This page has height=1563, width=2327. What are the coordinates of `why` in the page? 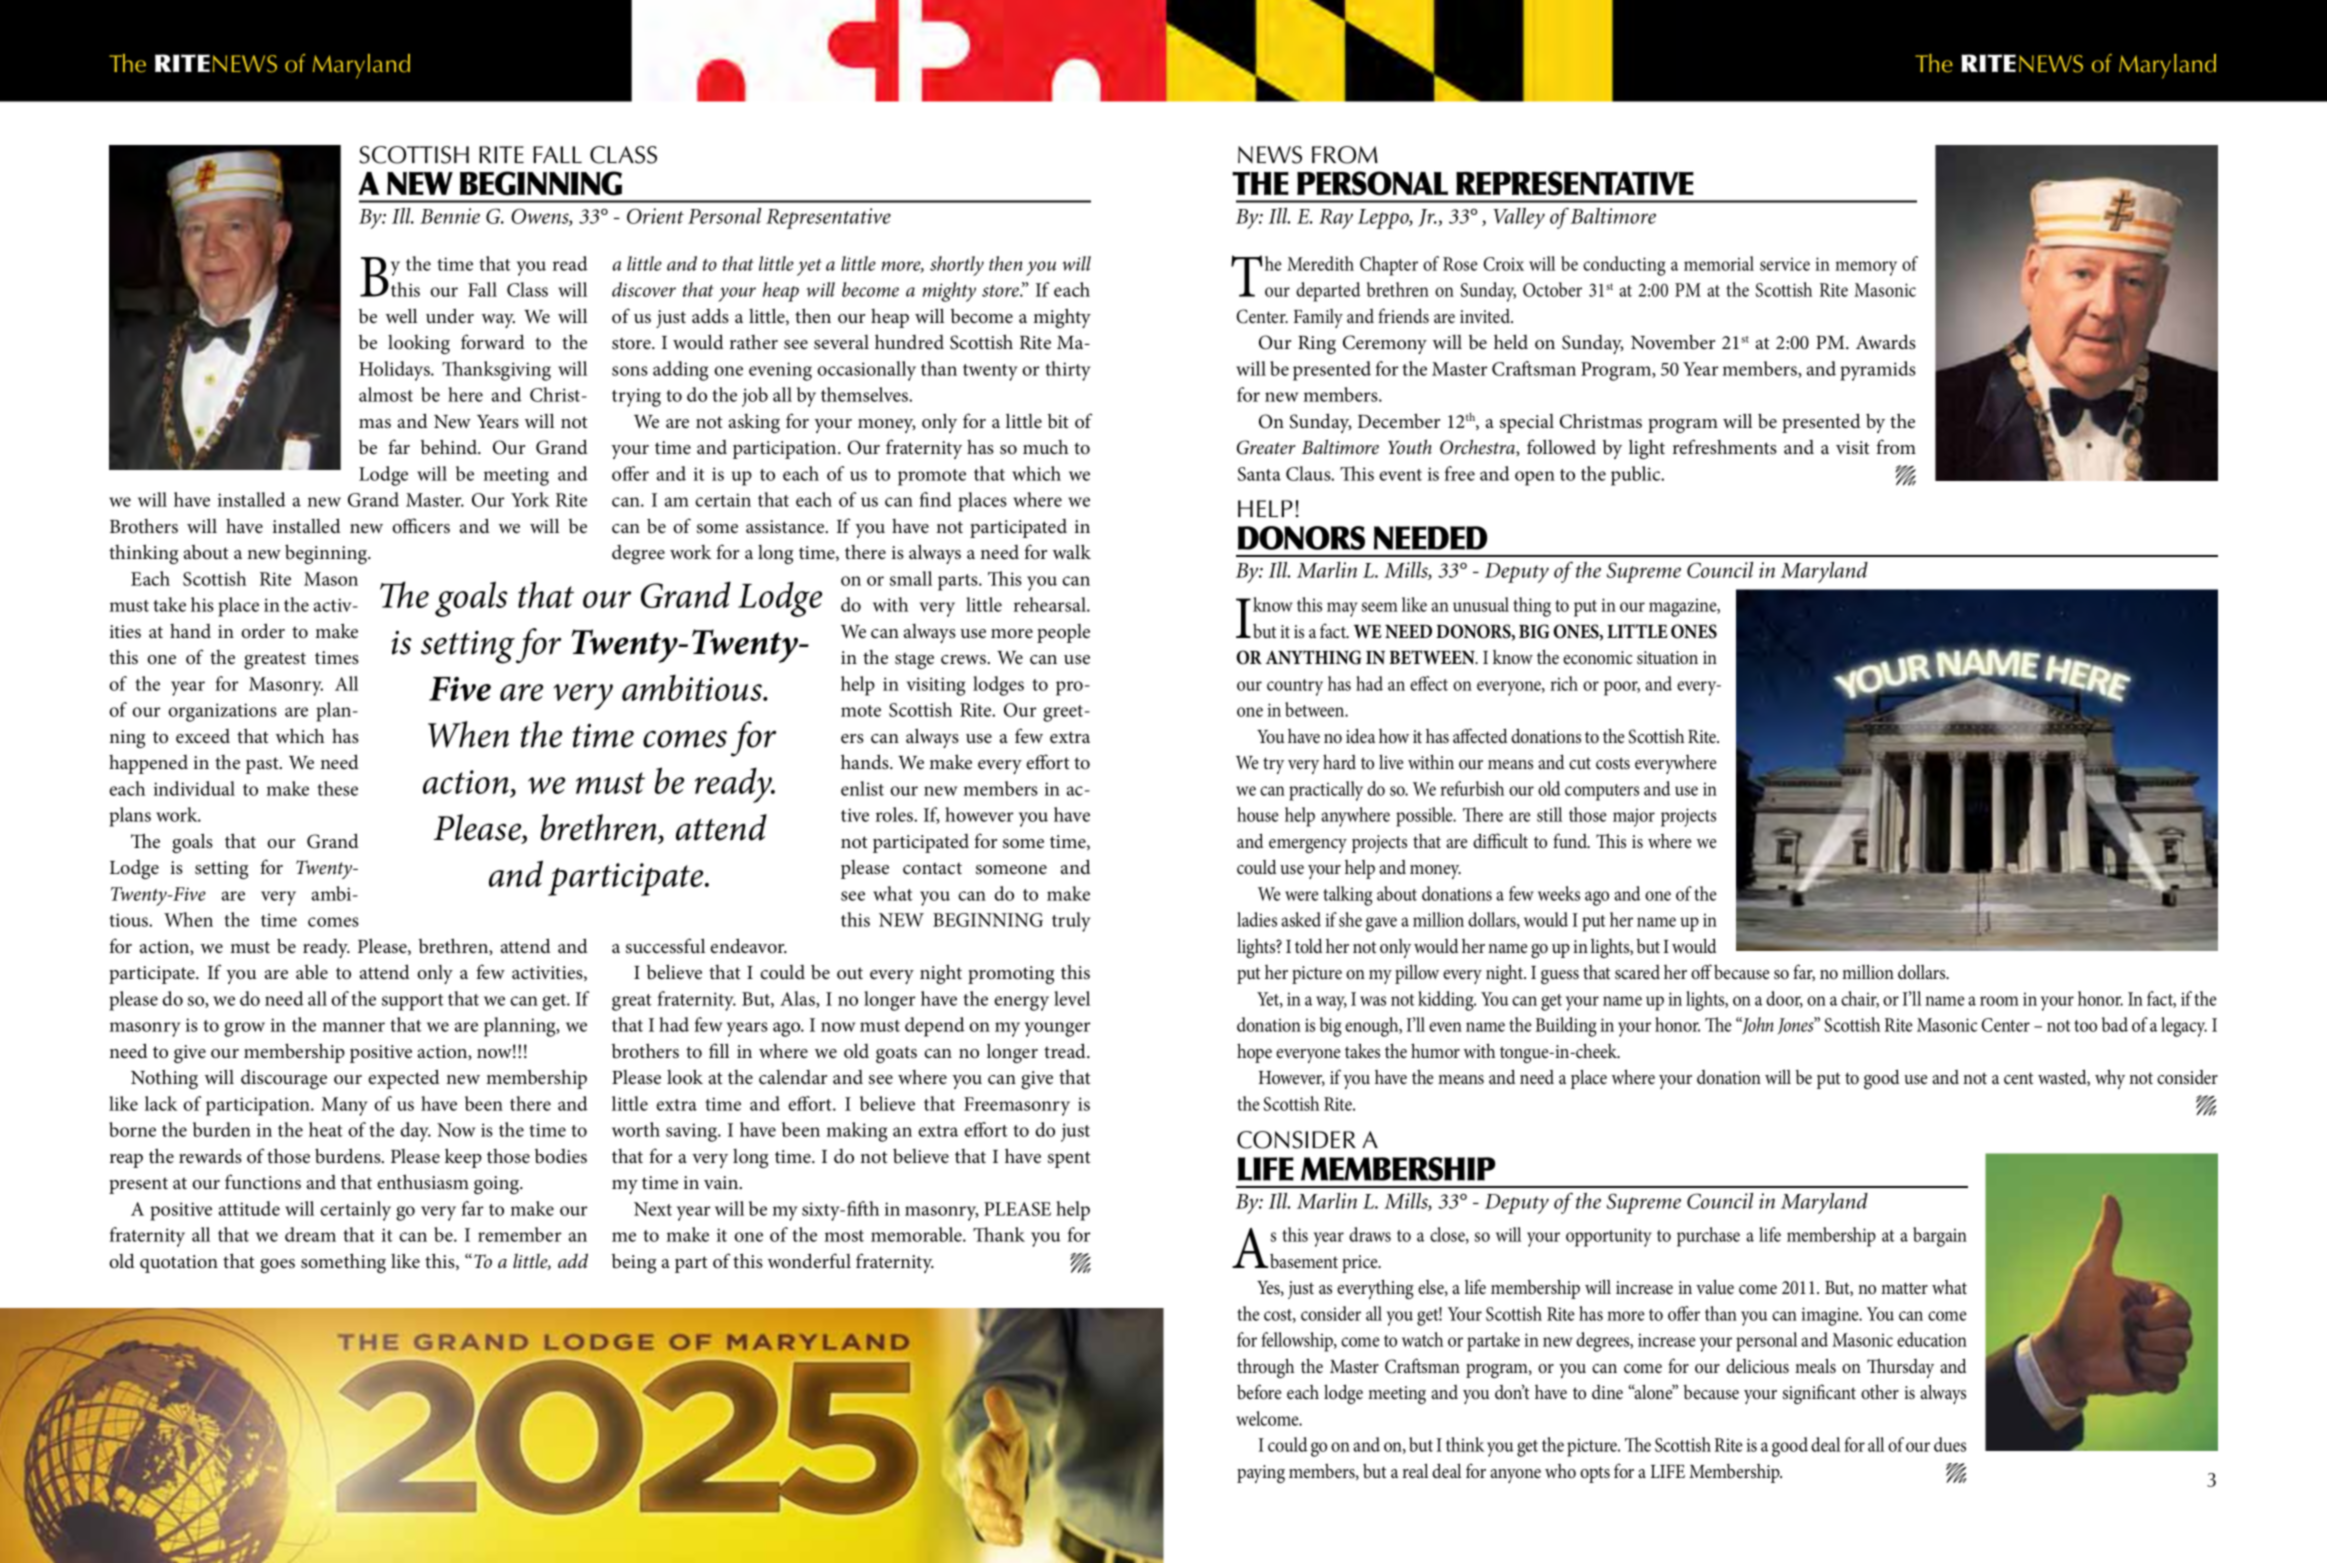 It's located at (2110, 1079).
